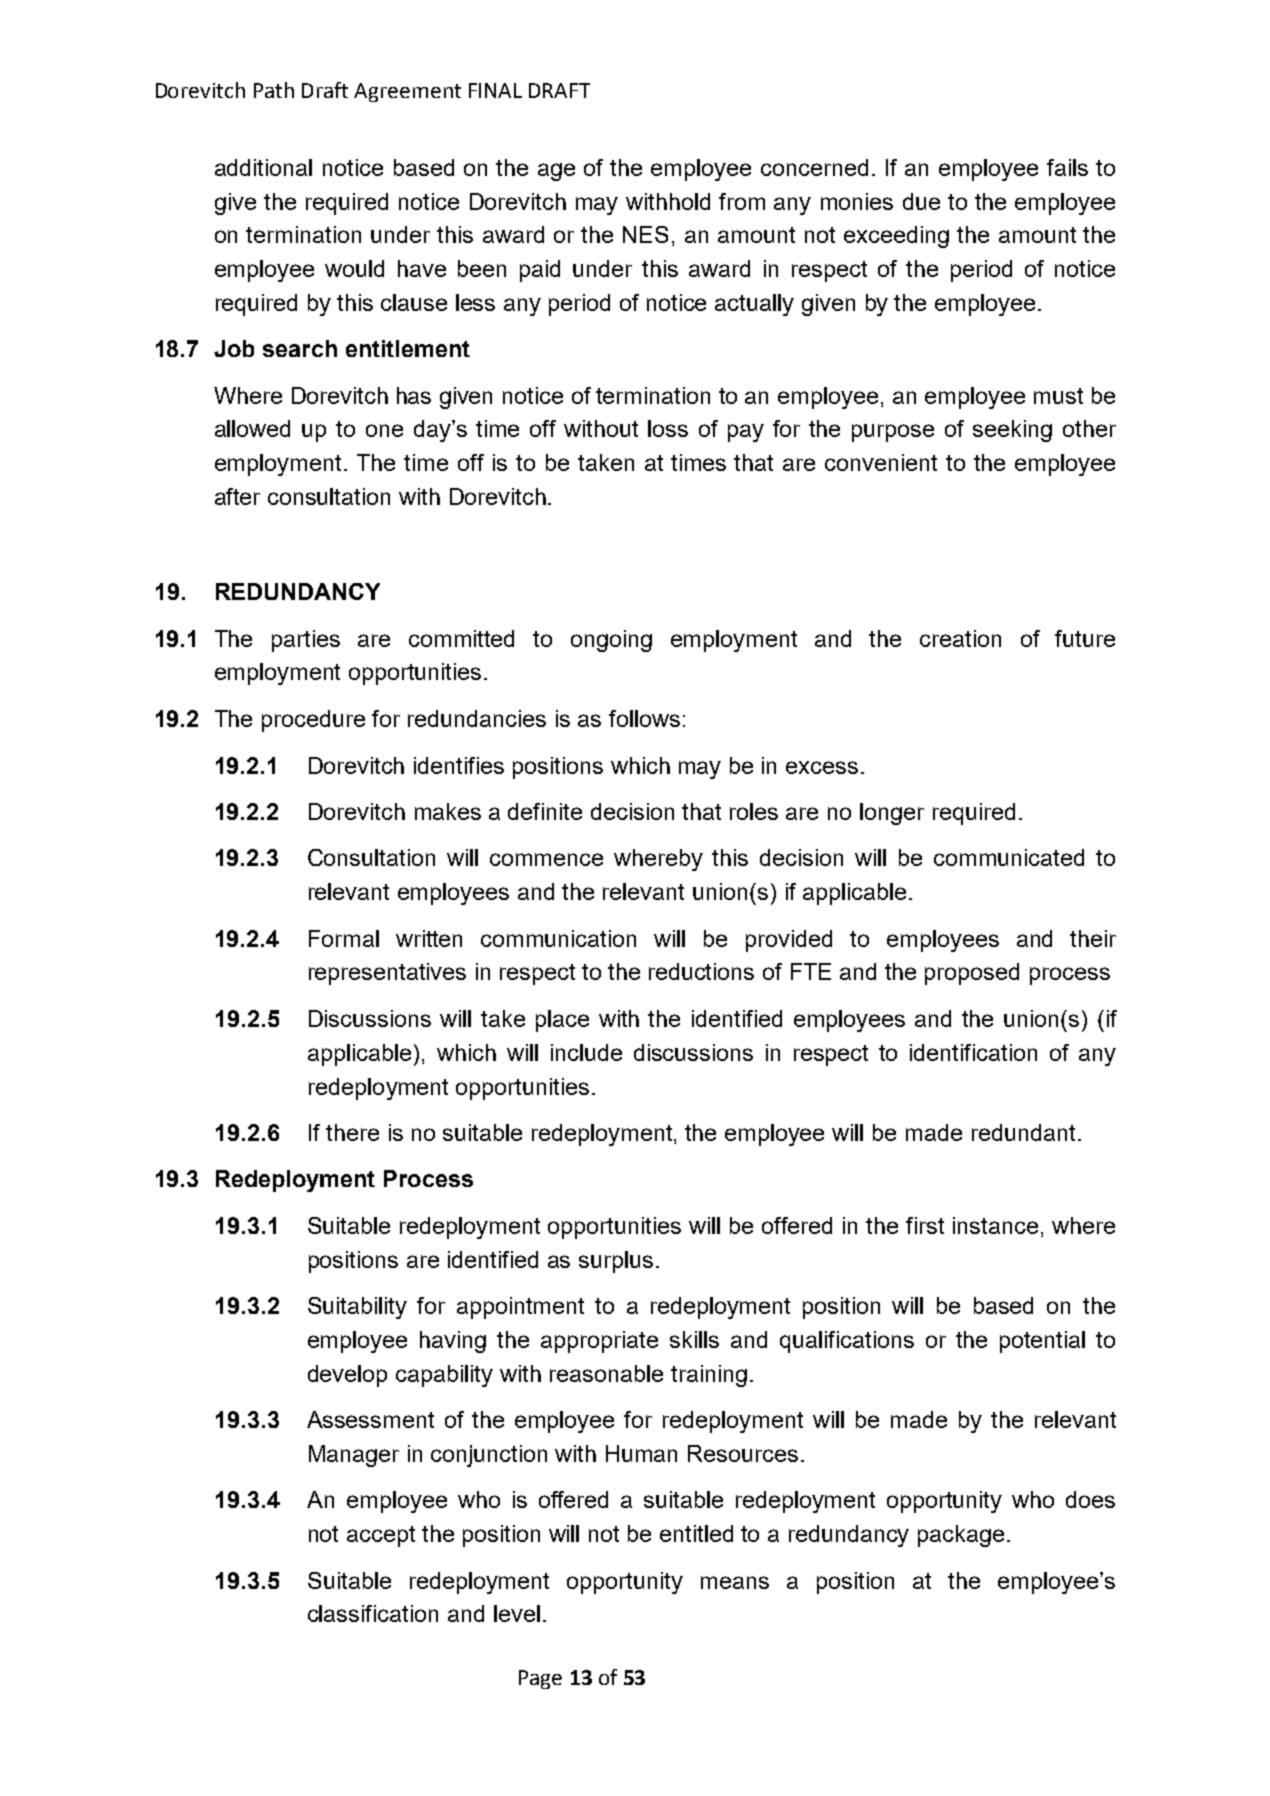 The height and width of the screenshot is (1796, 1270). I want to click on reductions, so click(701, 971).
